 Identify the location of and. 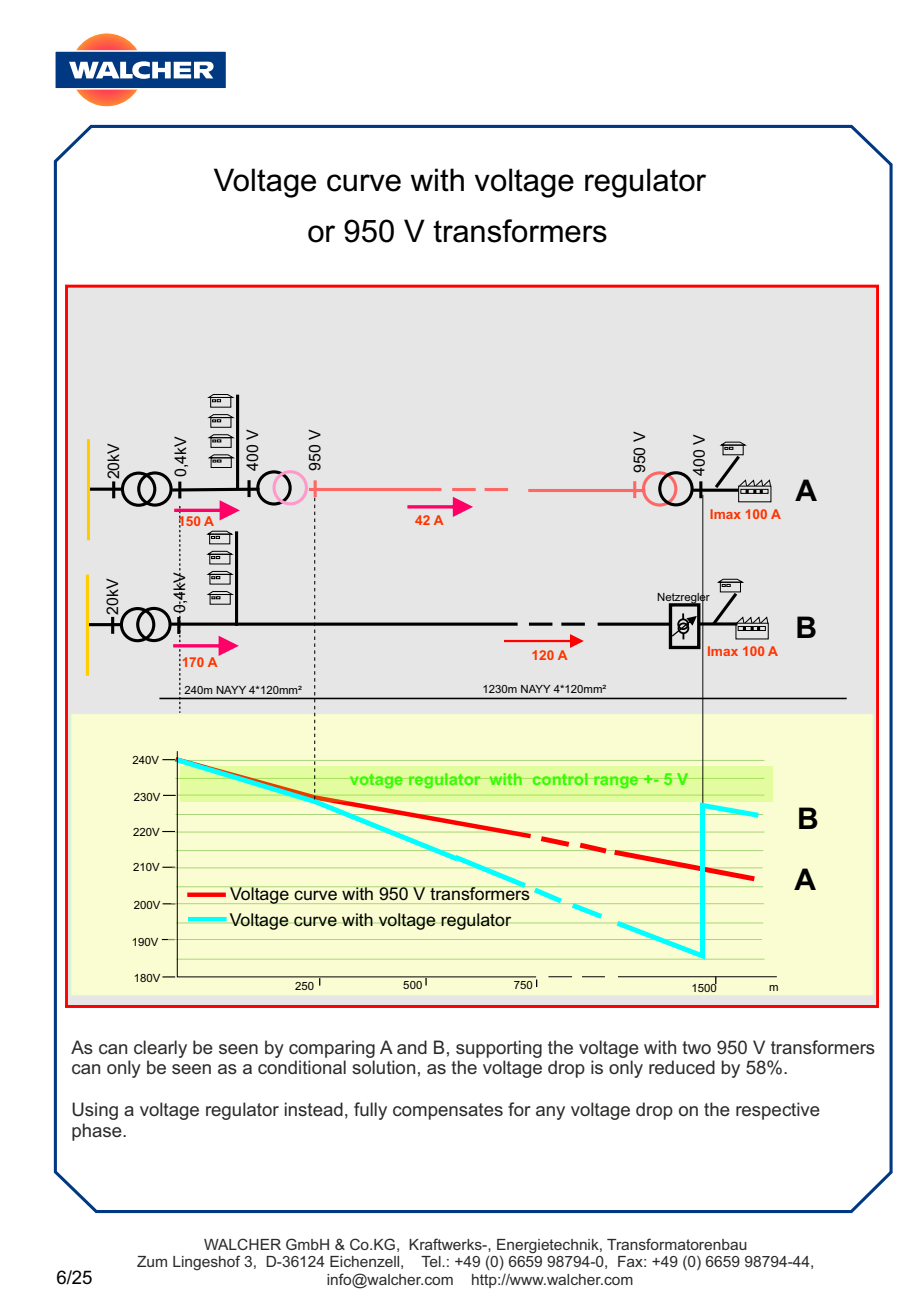
(412, 1047).
